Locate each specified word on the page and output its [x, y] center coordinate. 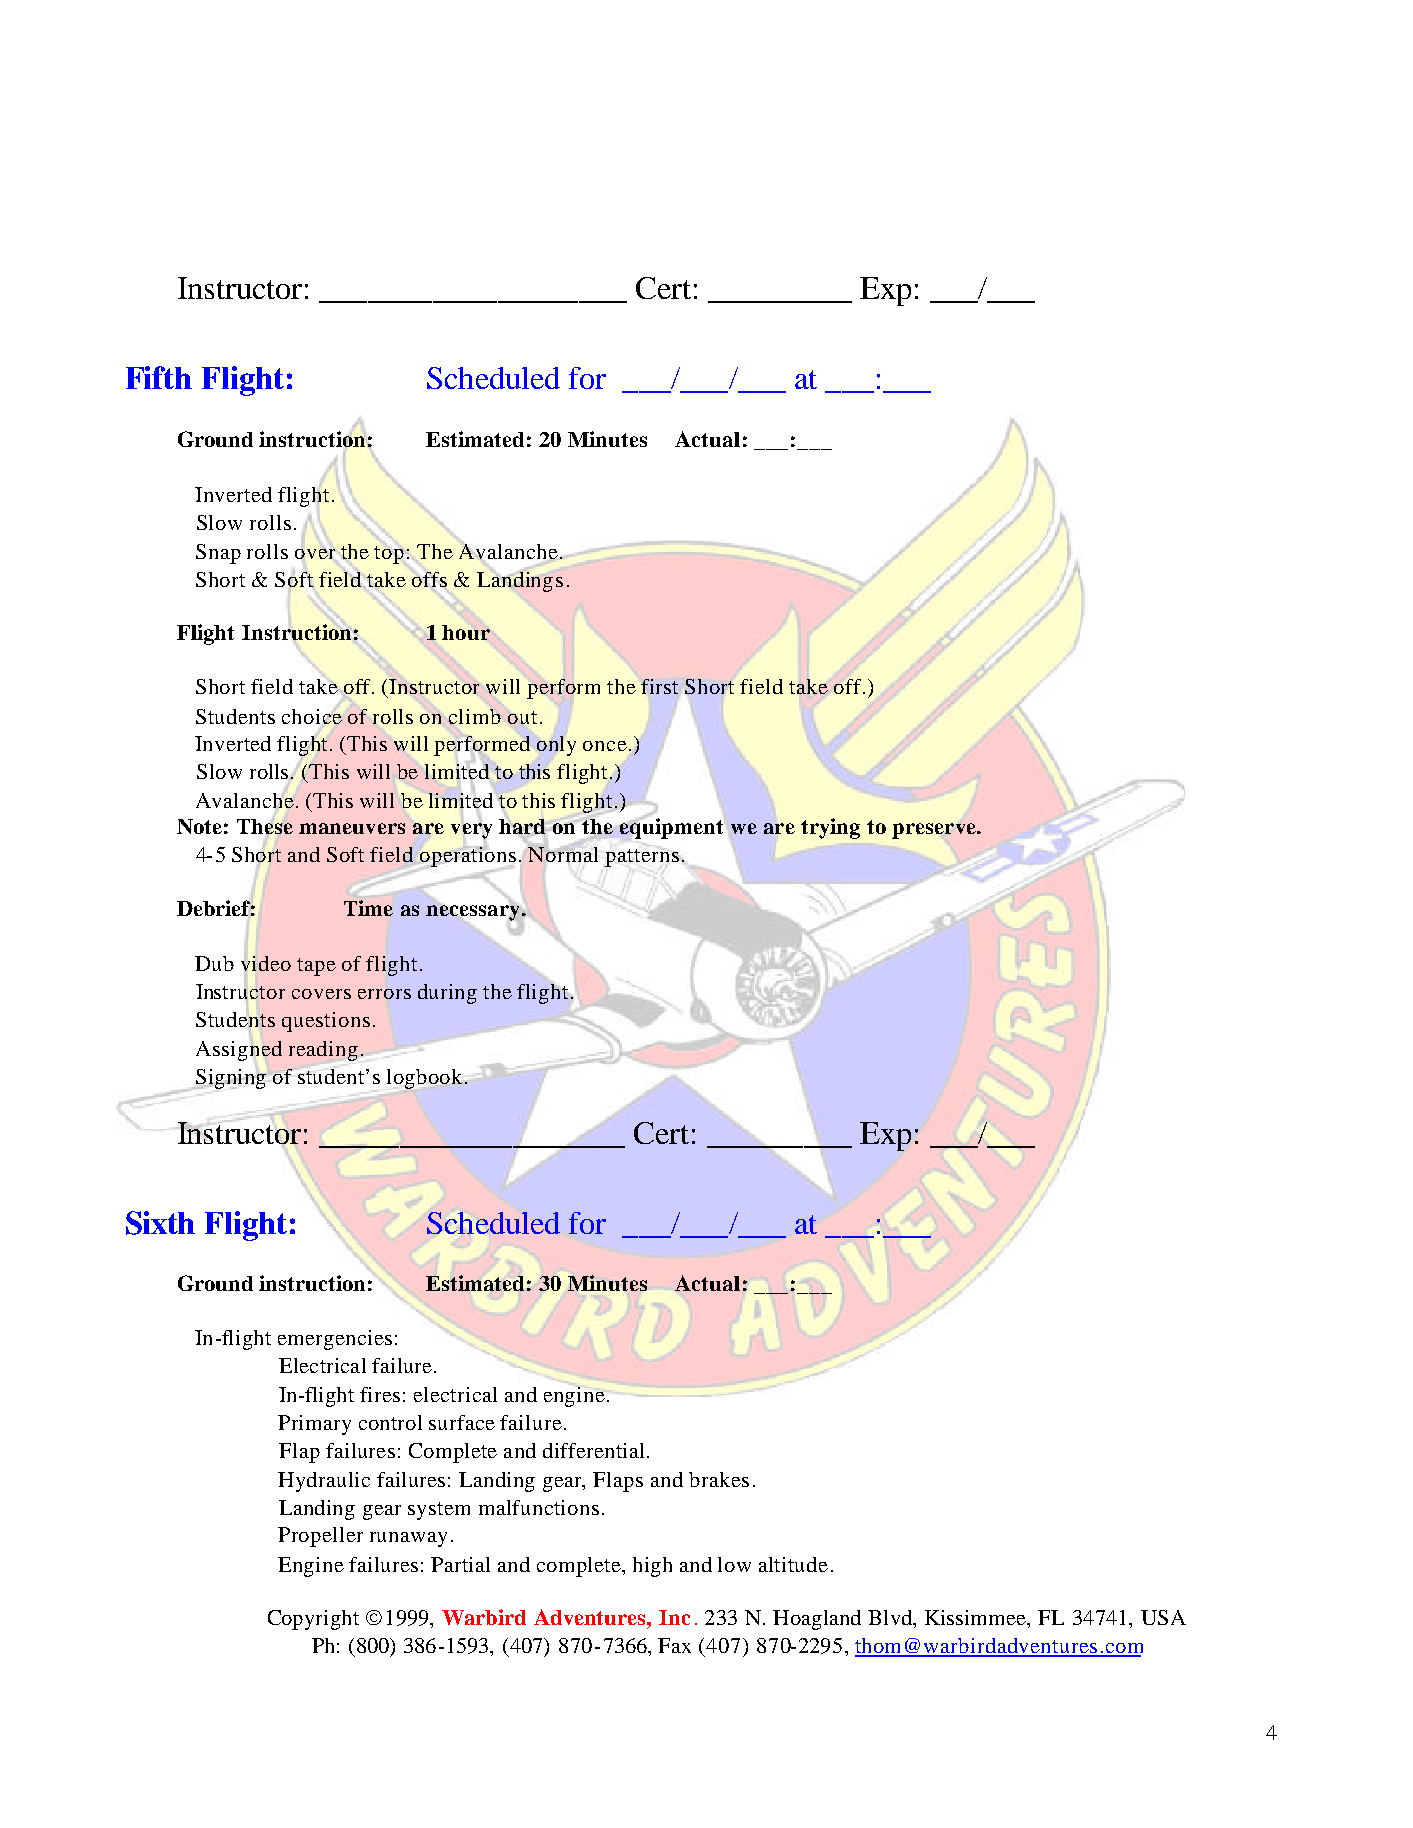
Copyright [313, 1620]
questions [326, 1022]
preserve [935, 831]
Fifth [159, 377]
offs [429, 579]
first [659, 686]
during [447, 994]
